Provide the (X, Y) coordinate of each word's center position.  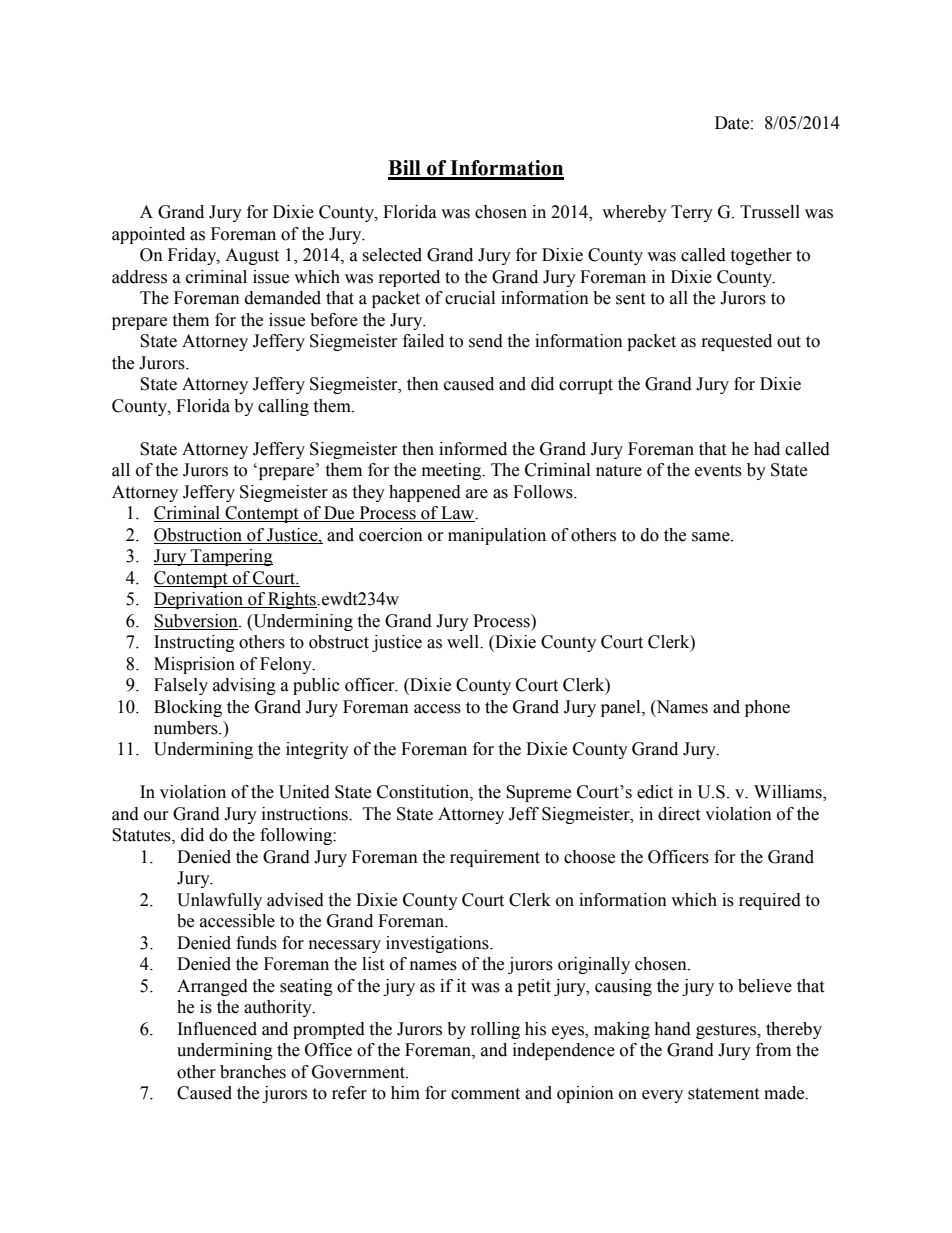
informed (473, 449)
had (767, 449)
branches (253, 1072)
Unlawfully (219, 901)
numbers (187, 728)
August (252, 256)
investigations (438, 944)
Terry (692, 213)
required (770, 901)
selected (392, 255)
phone (767, 708)
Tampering (231, 557)
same (712, 537)
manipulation (497, 536)
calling (283, 407)
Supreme (538, 793)
